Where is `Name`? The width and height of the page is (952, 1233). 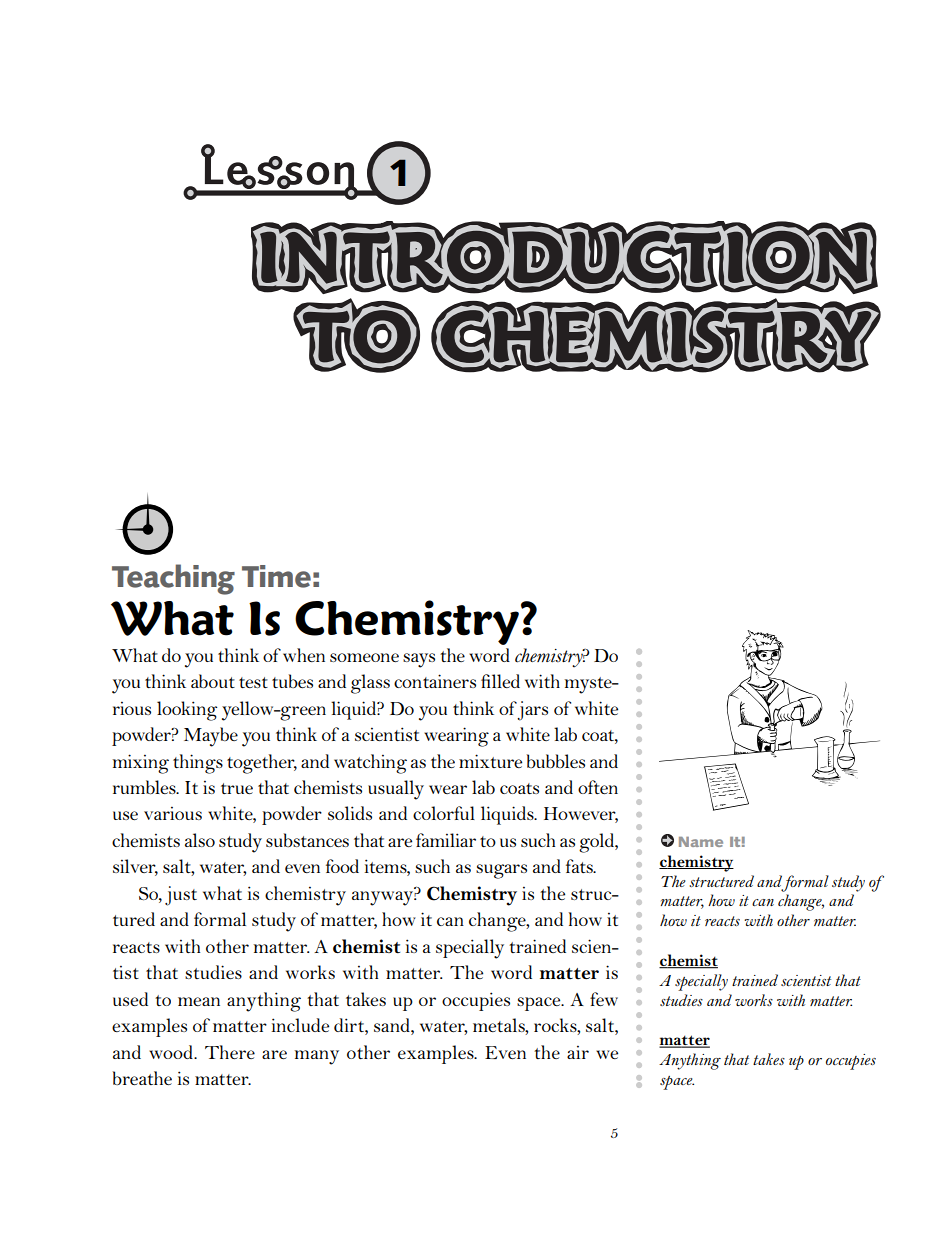 Name is located at coordinates (701, 842).
